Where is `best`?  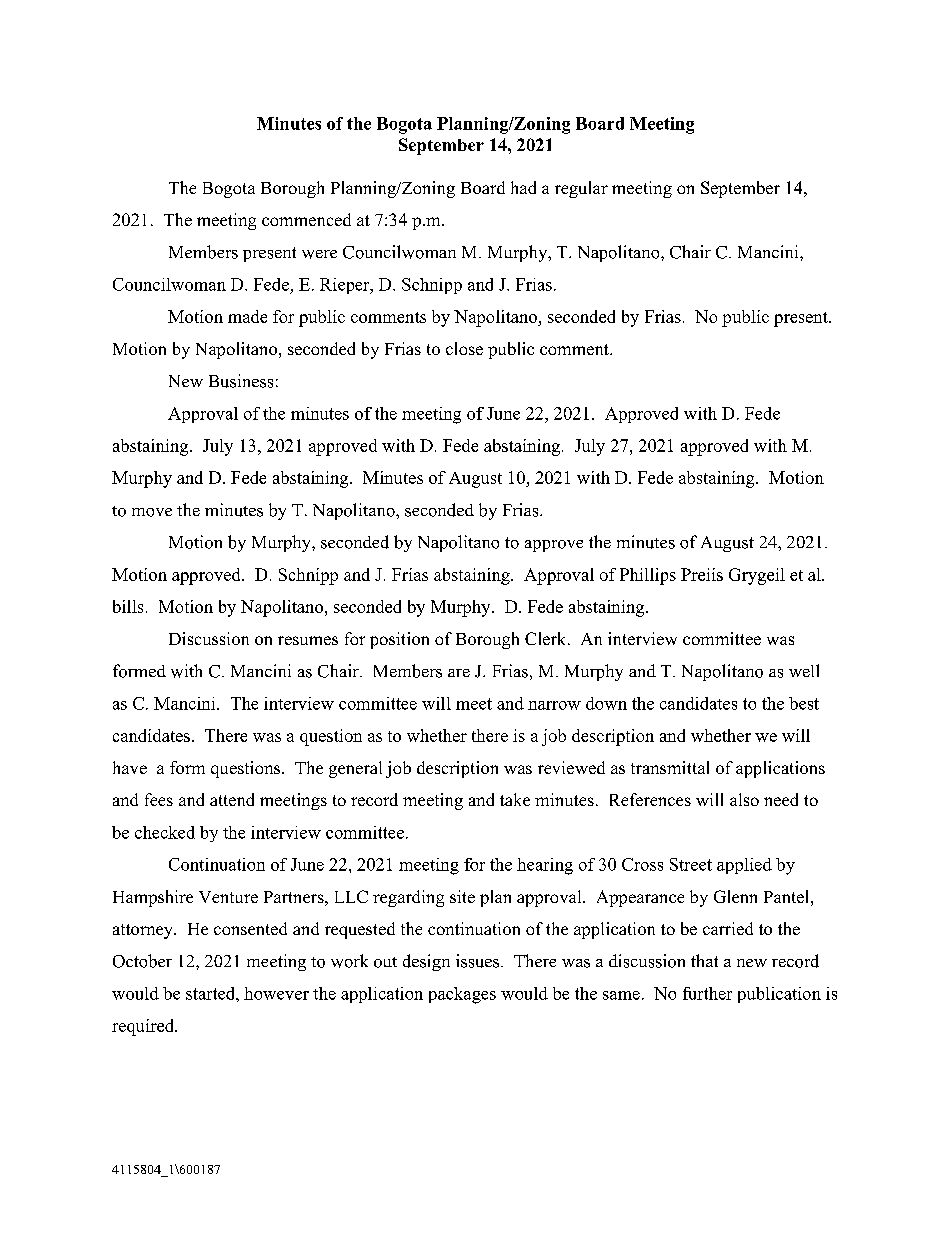
best is located at coordinates (804, 703).
